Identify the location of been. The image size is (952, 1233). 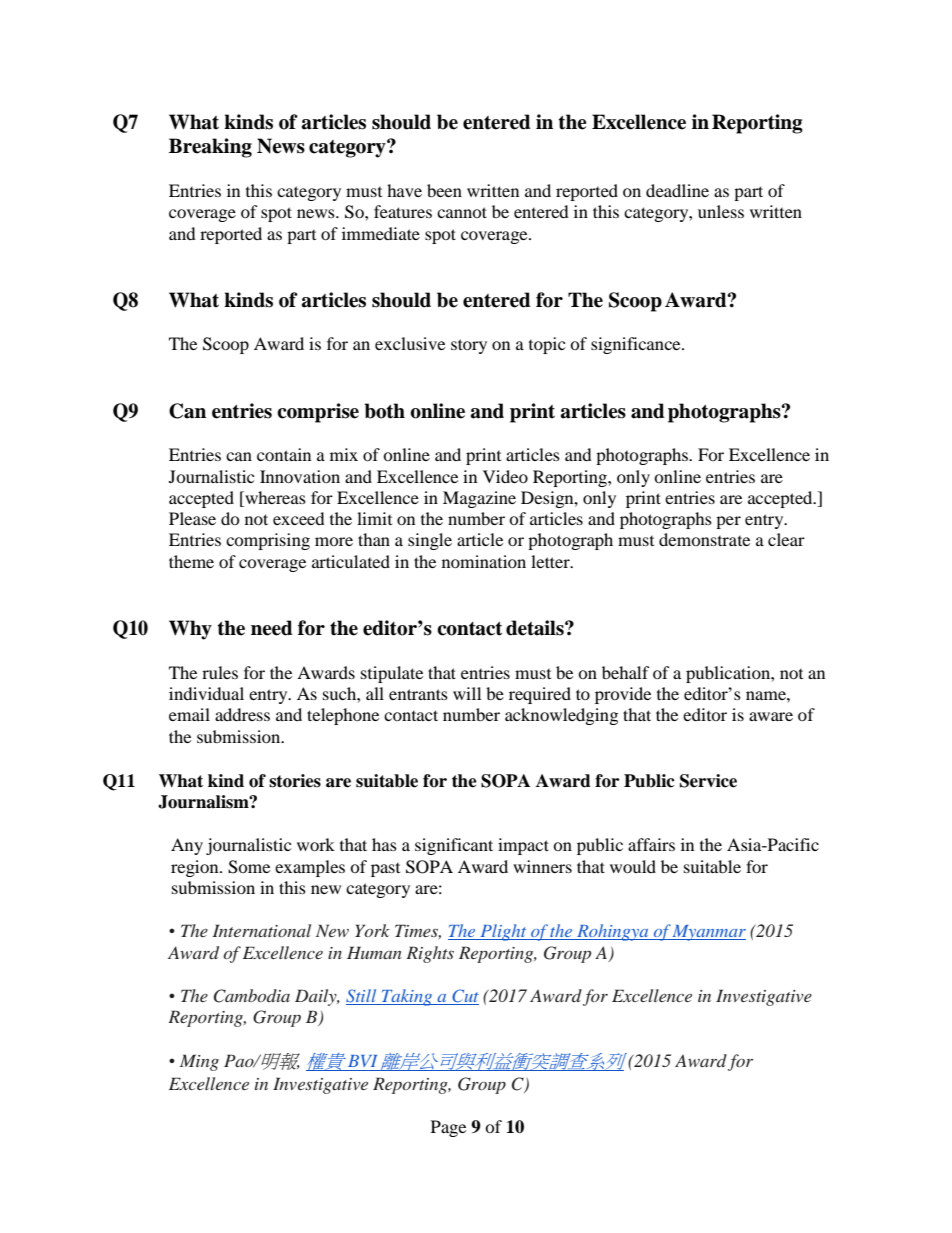
(444, 190).
